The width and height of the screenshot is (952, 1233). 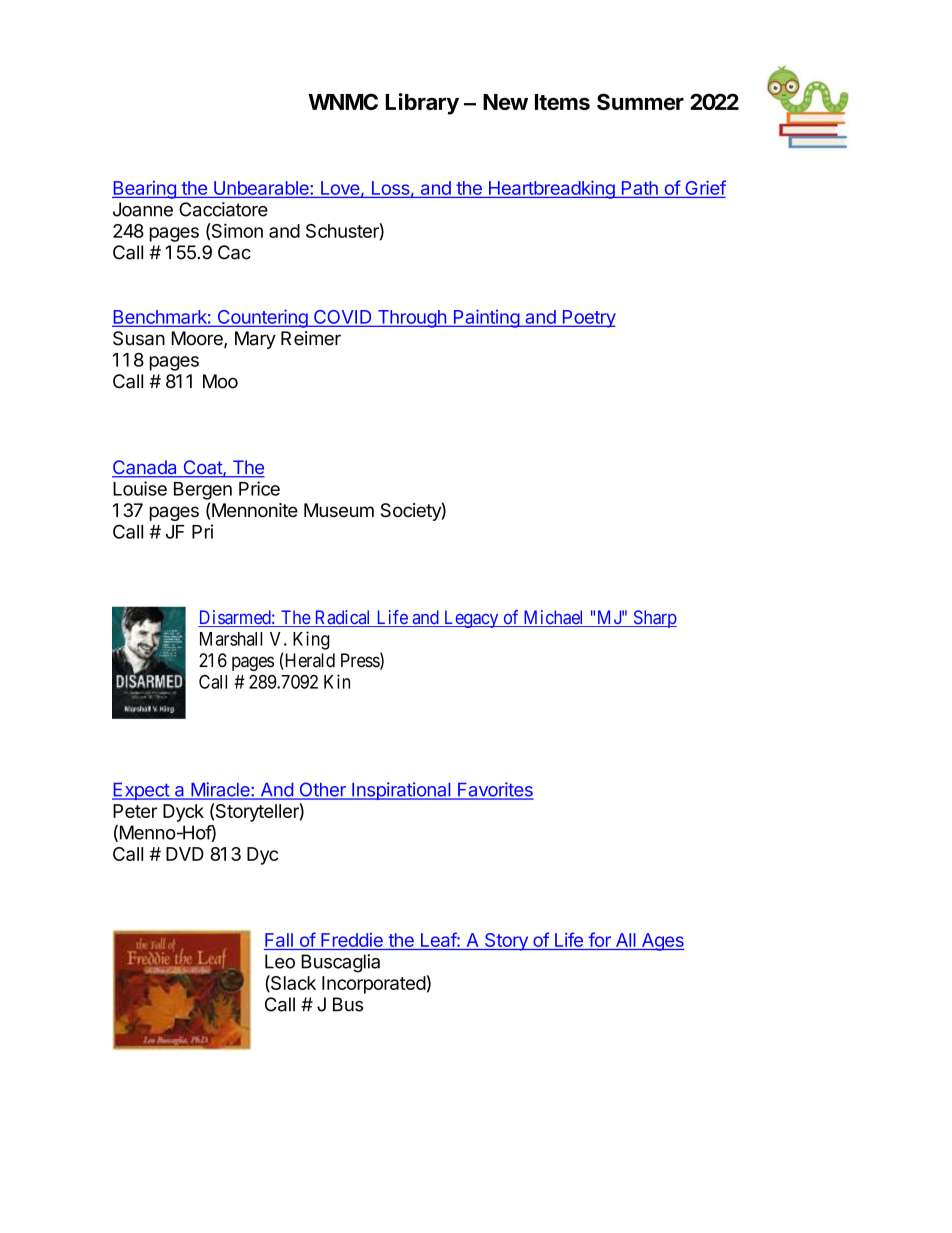 I want to click on Summer, so click(x=640, y=101).
